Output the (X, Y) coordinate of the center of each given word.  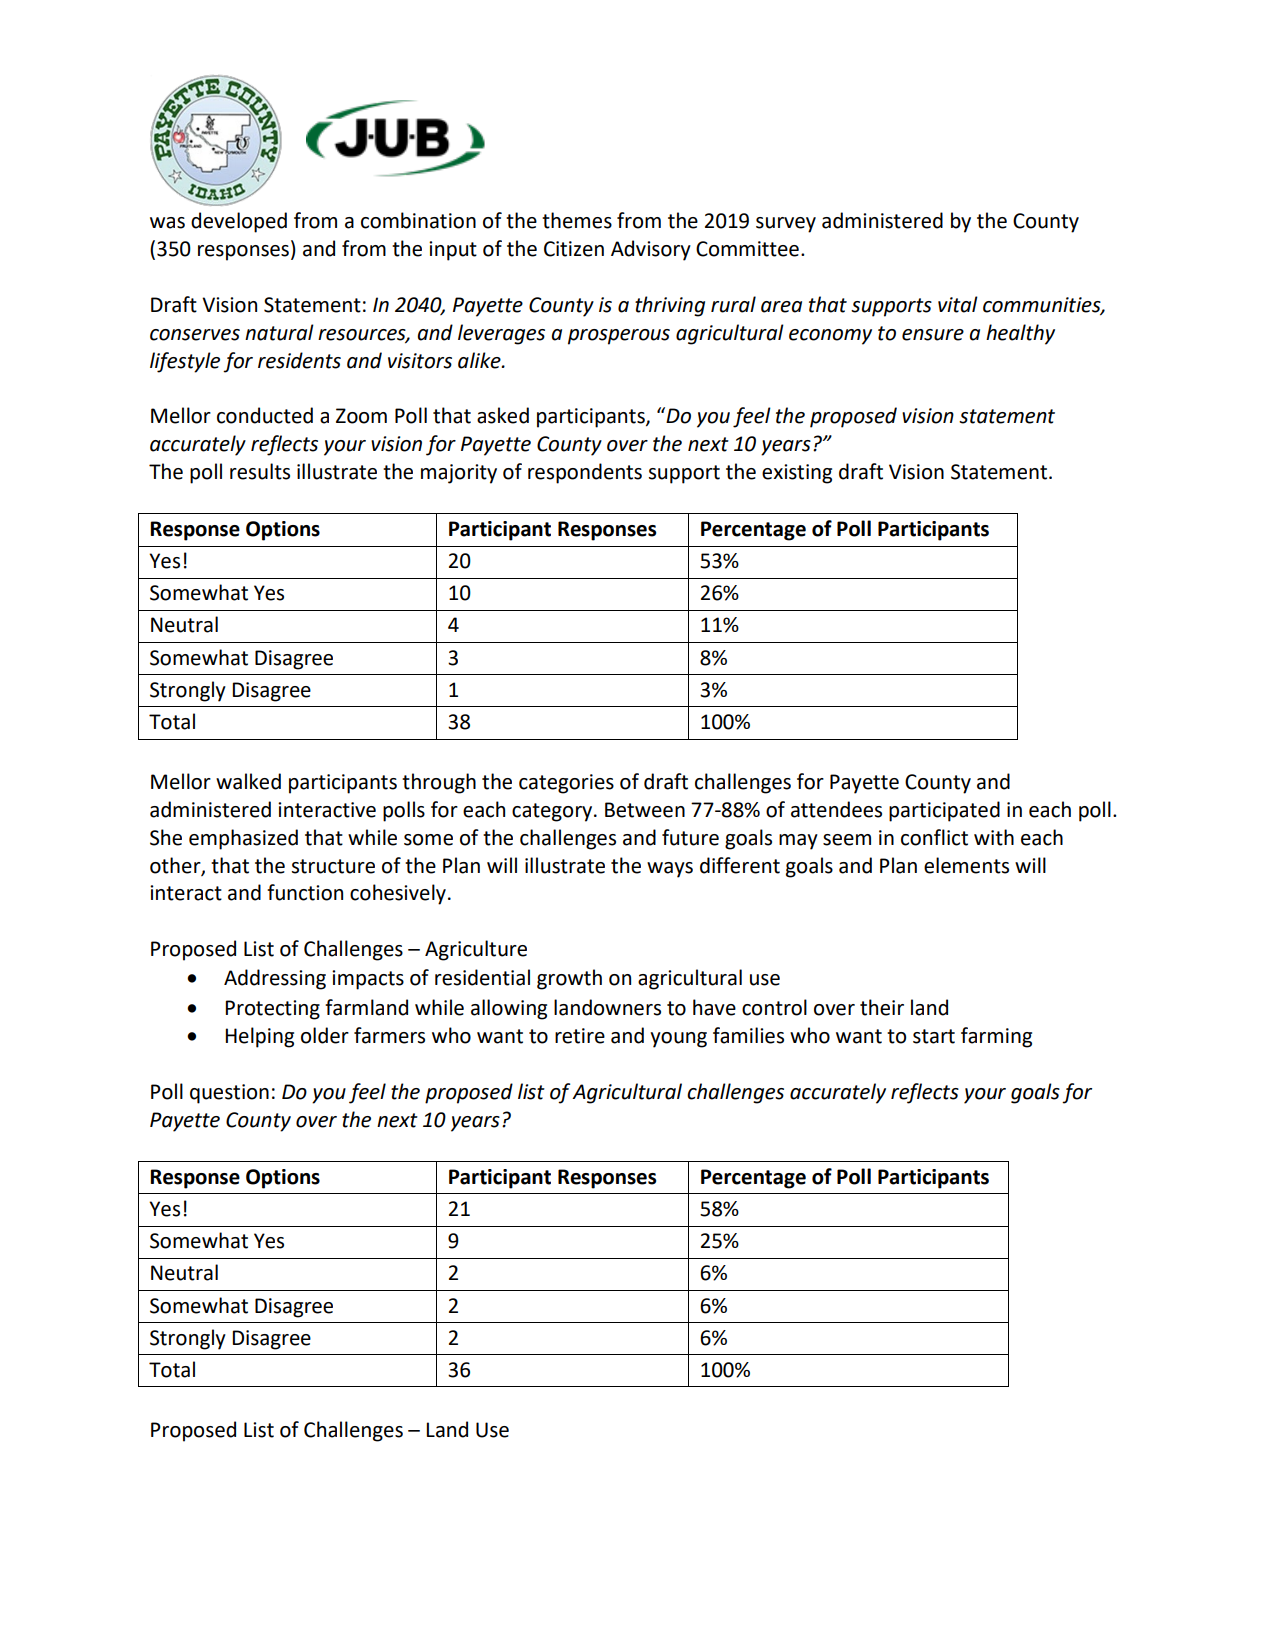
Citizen (574, 249)
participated (944, 811)
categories (566, 784)
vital (958, 304)
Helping (259, 1037)
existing (797, 474)
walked (248, 781)
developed (239, 222)
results (260, 471)
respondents (585, 473)
